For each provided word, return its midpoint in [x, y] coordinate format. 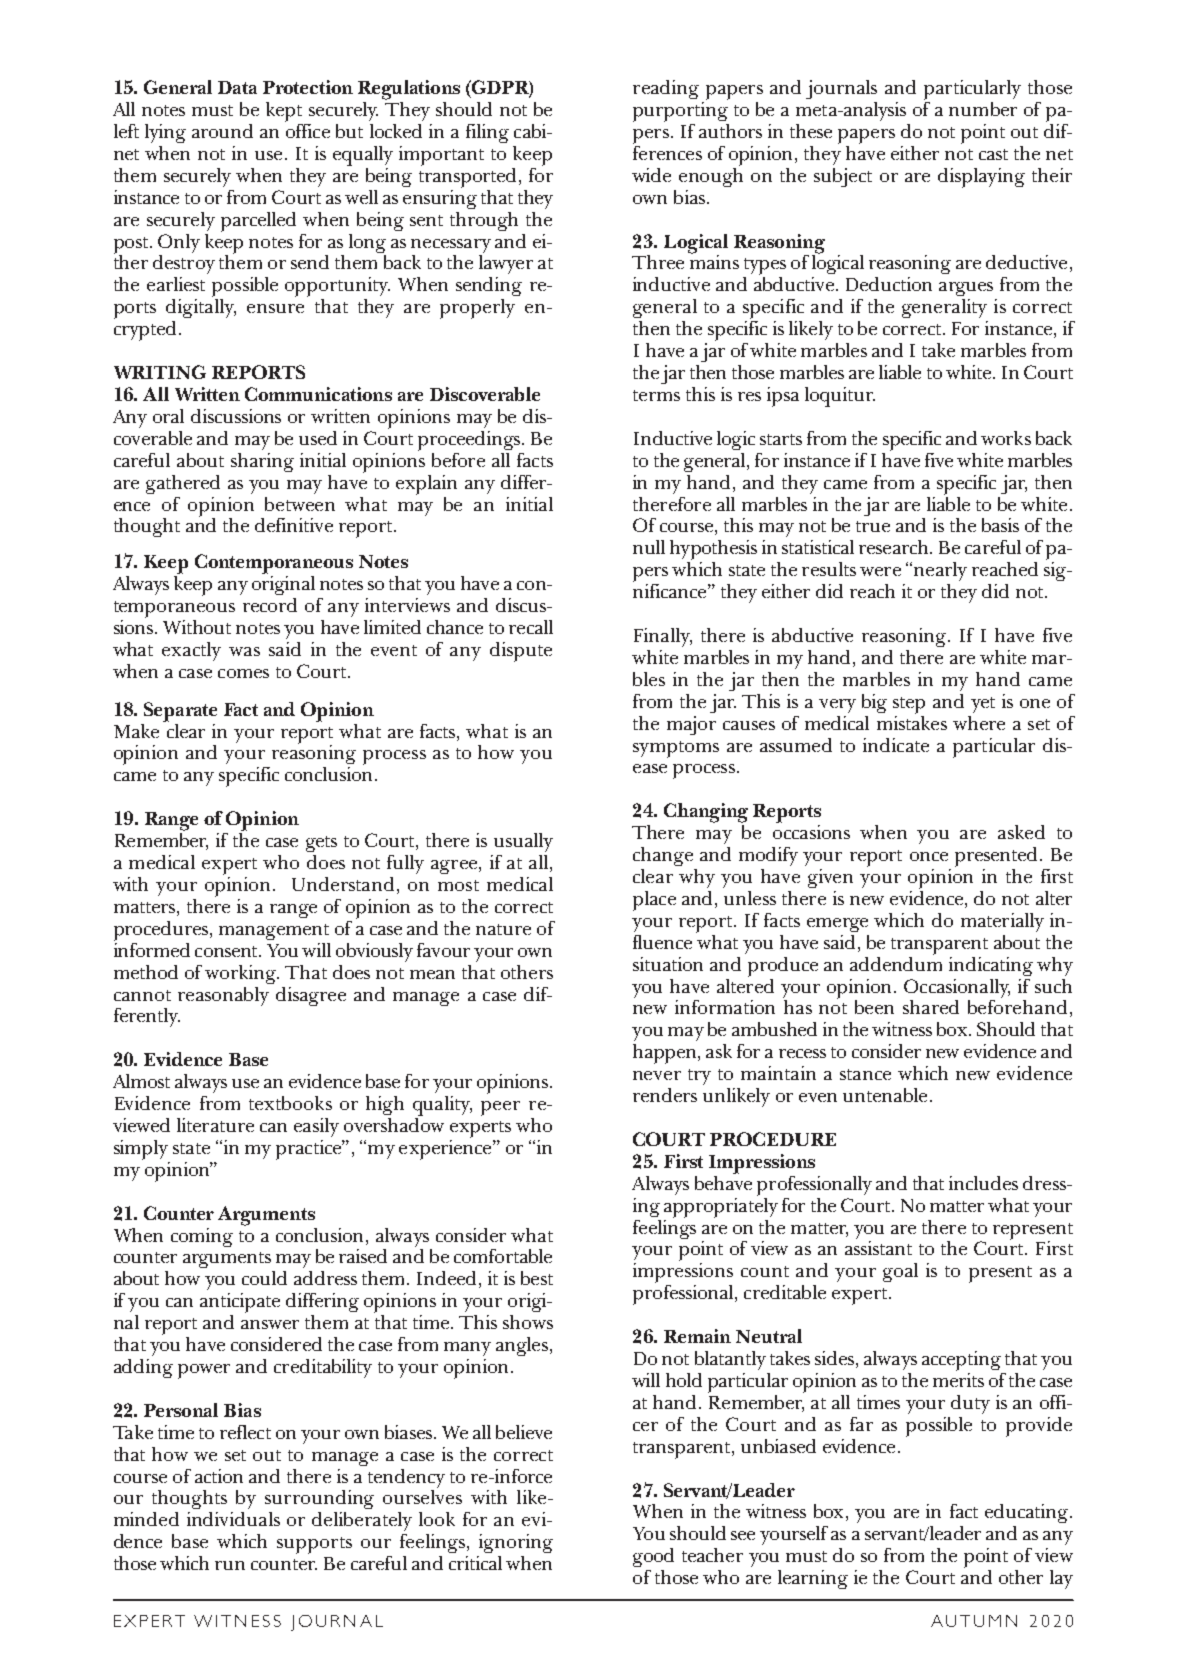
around [222, 131]
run [230, 1565]
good [653, 1557]
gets [321, 844]
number [983, 109]
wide [651, 175]
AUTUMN [974, 1621]
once [929, 856]
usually [523, 842]
